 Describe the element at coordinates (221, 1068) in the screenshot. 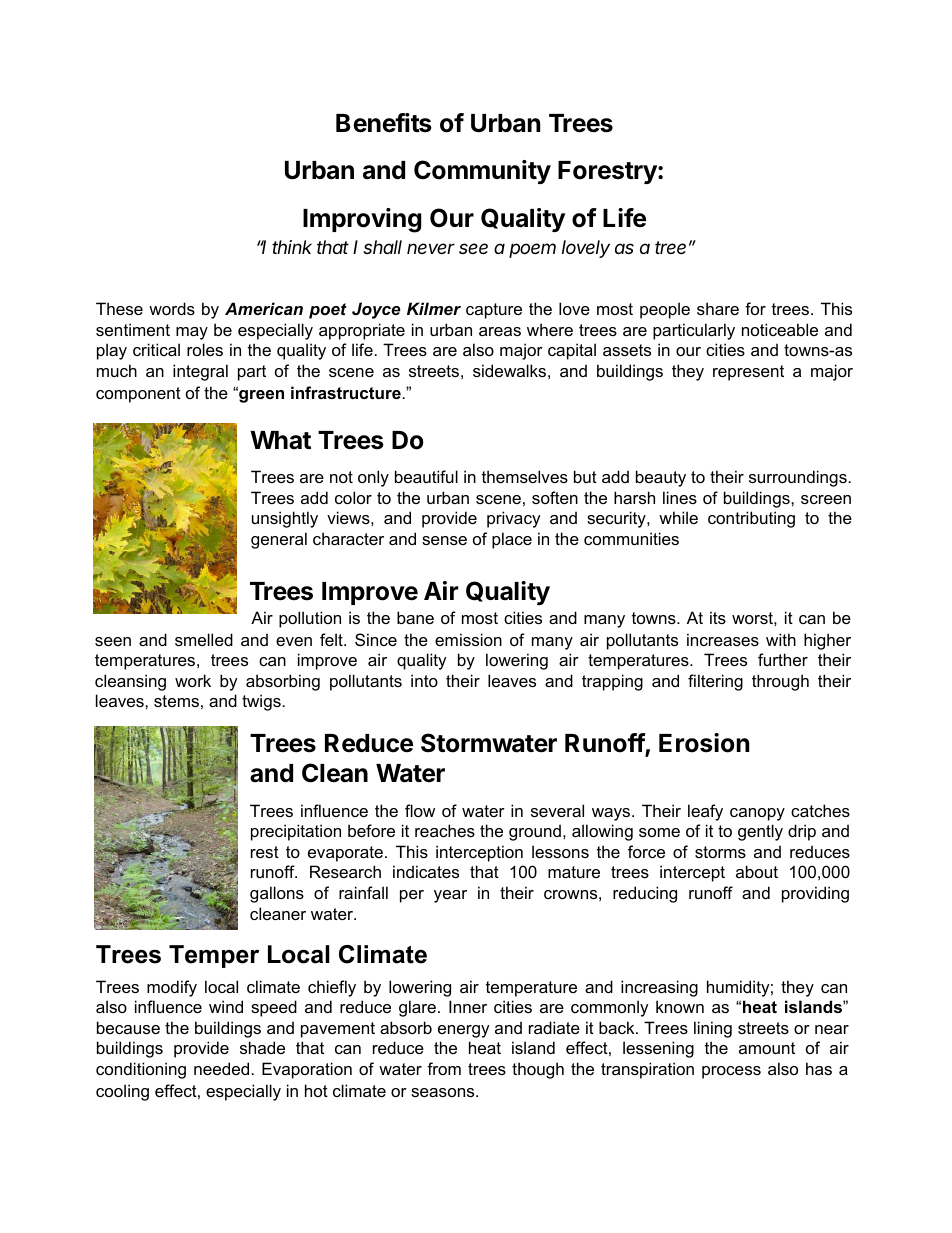

I see `needed` at that location.
